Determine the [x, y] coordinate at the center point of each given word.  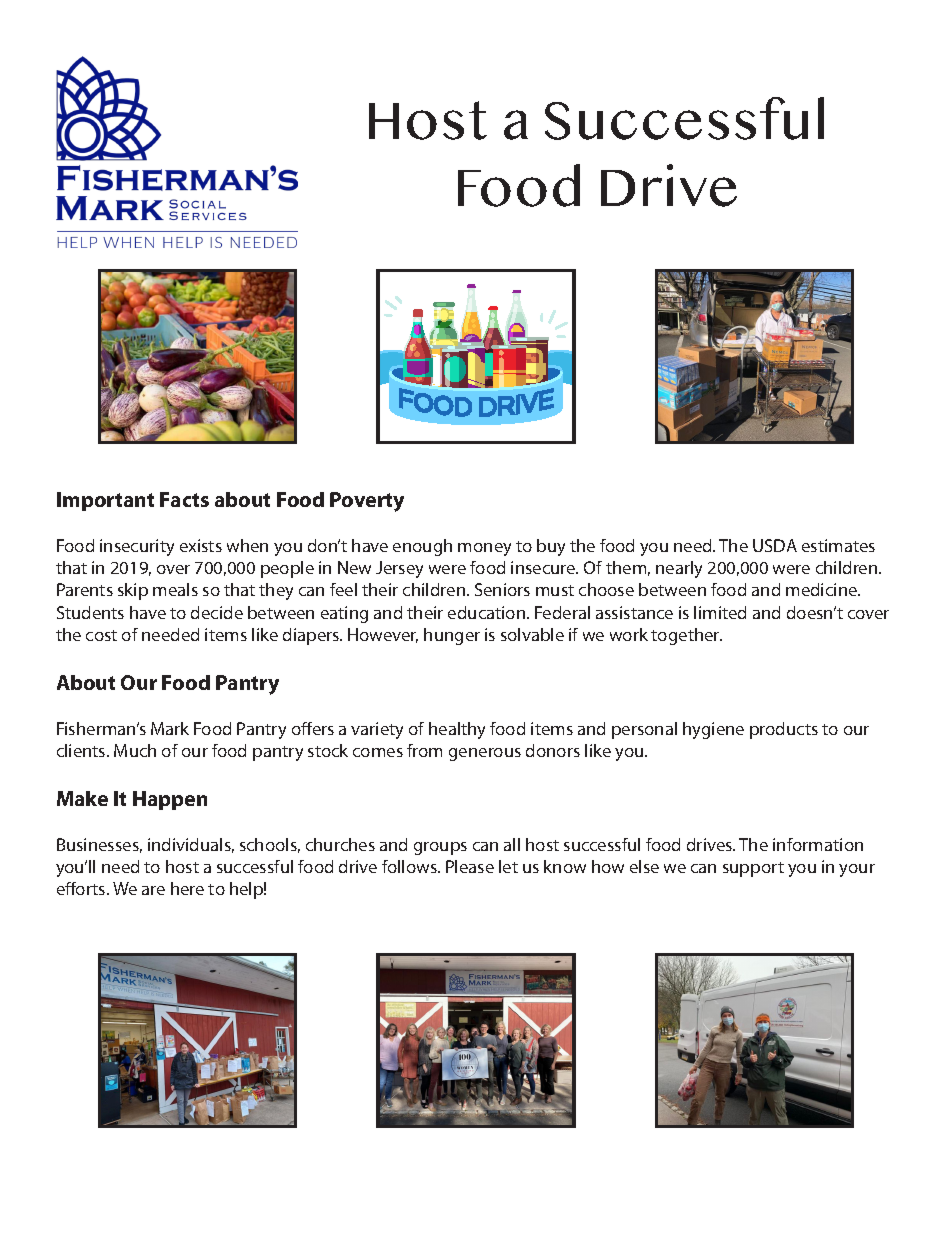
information [818, 844]
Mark [170, 728]
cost [101, 635]
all [512, 844]
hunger [452, 636]
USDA [775, 545]
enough [422, 547]
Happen [170, 800]
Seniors [502, 589]
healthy [457, 730]
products [784, 730]
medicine [823, 589]
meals [175, 589]
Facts [184, 499]
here [187, 888]
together [686, 636]
